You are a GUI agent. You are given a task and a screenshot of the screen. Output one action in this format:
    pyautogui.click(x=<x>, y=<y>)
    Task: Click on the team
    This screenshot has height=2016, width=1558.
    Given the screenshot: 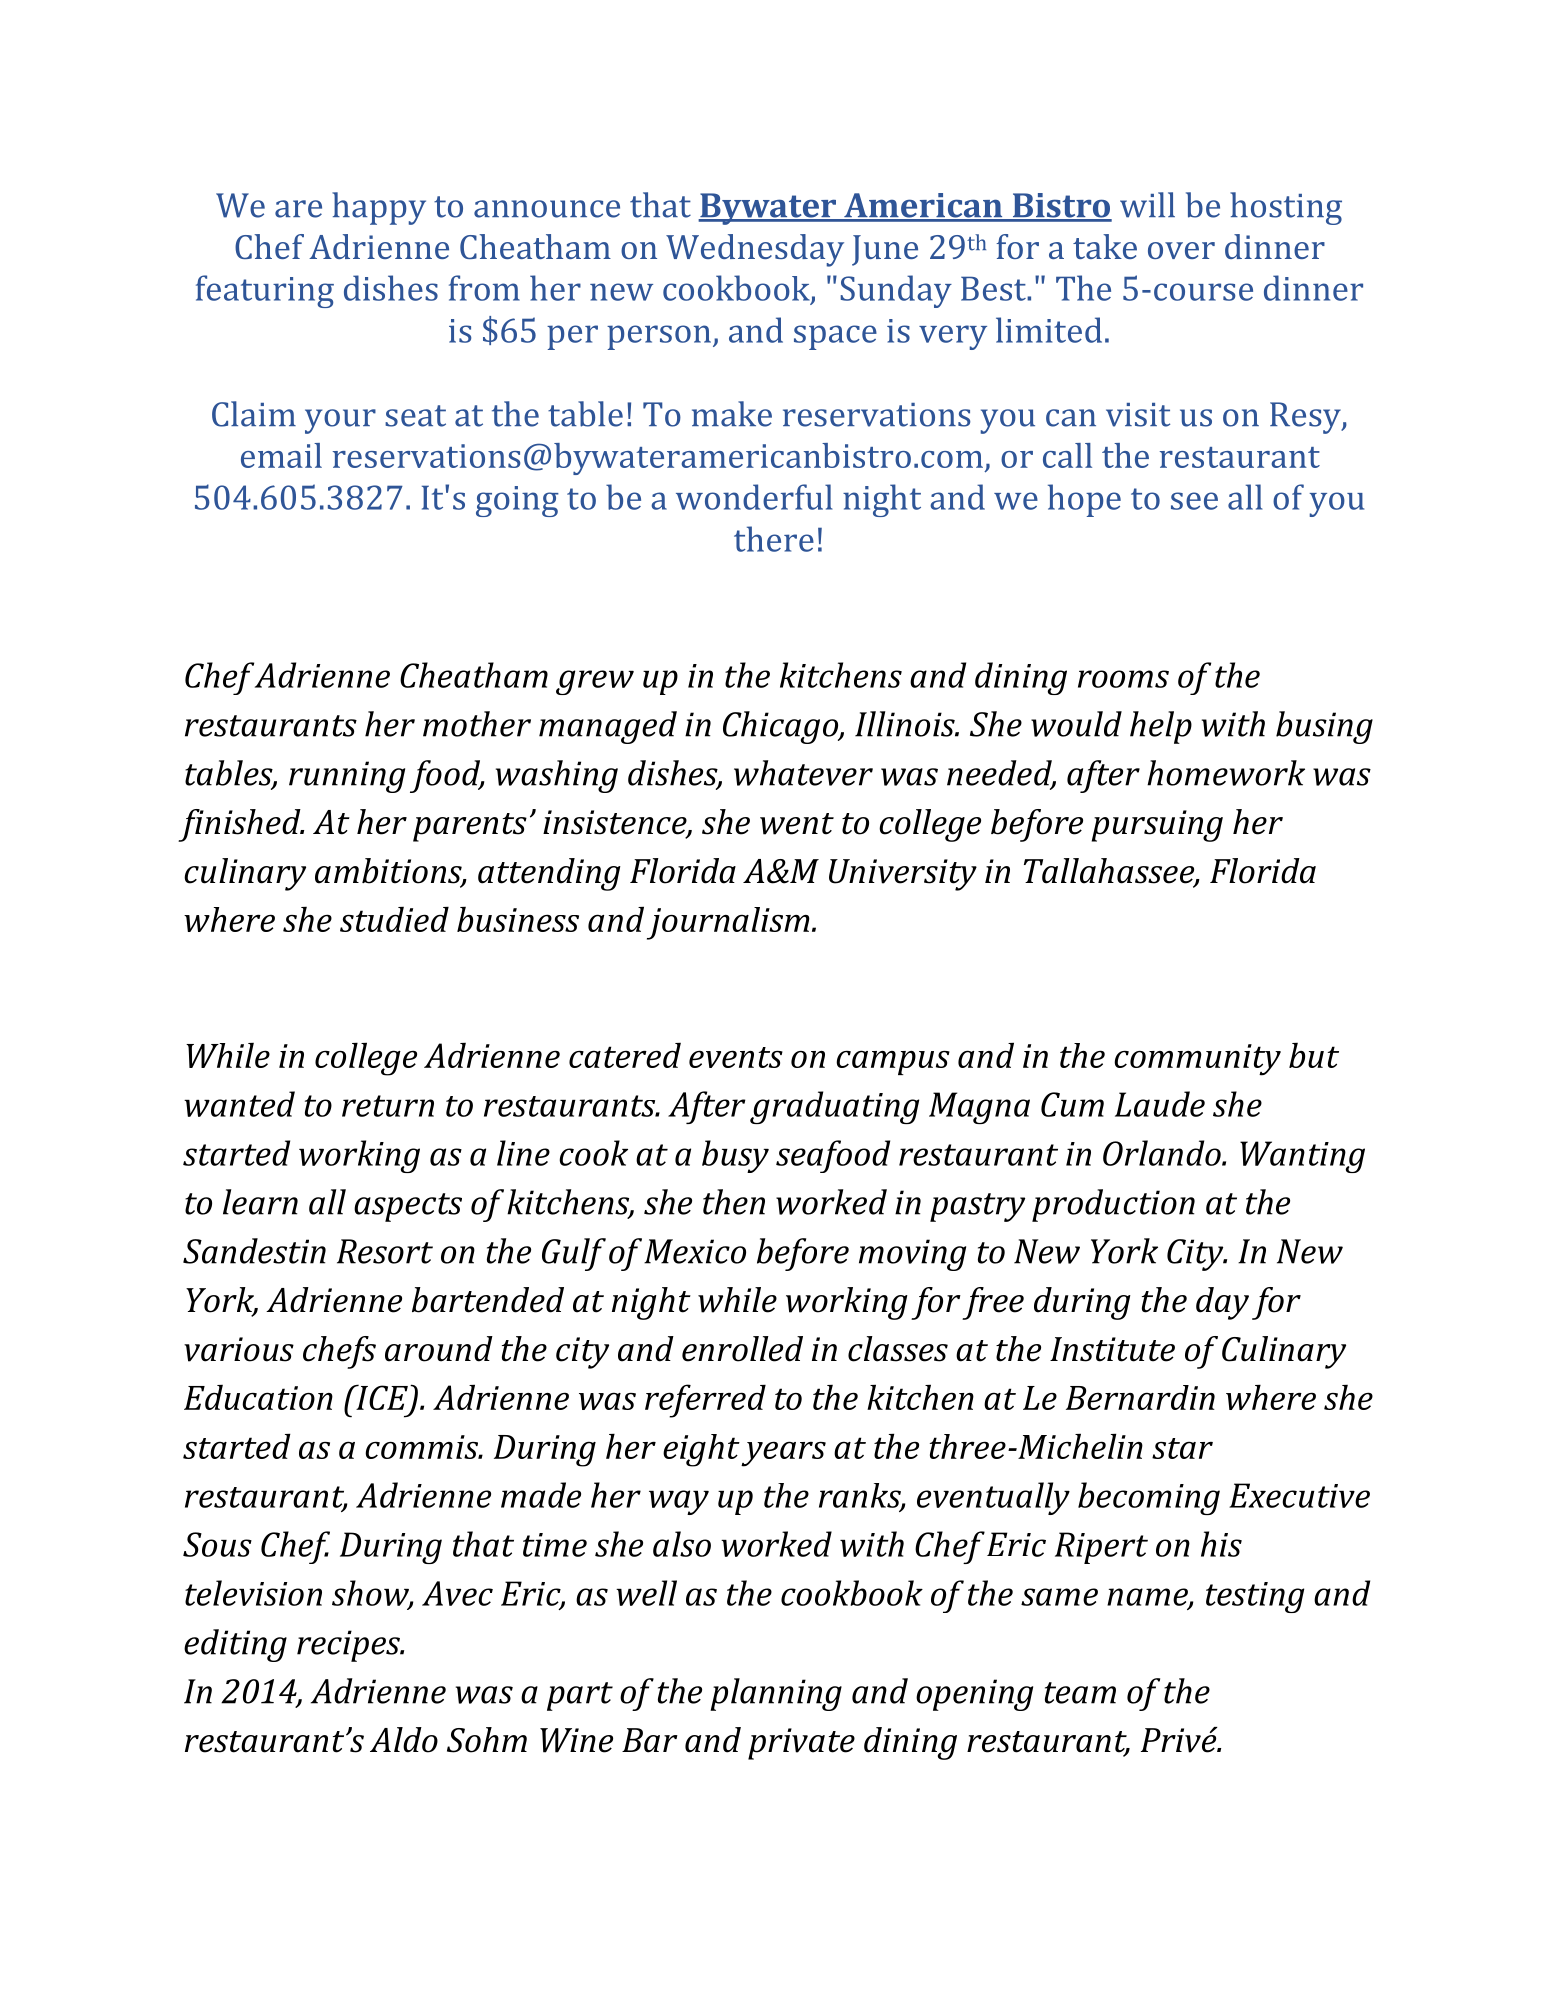 What is the action you would take?
    pyautogui.click(x=1080, y=1693)
